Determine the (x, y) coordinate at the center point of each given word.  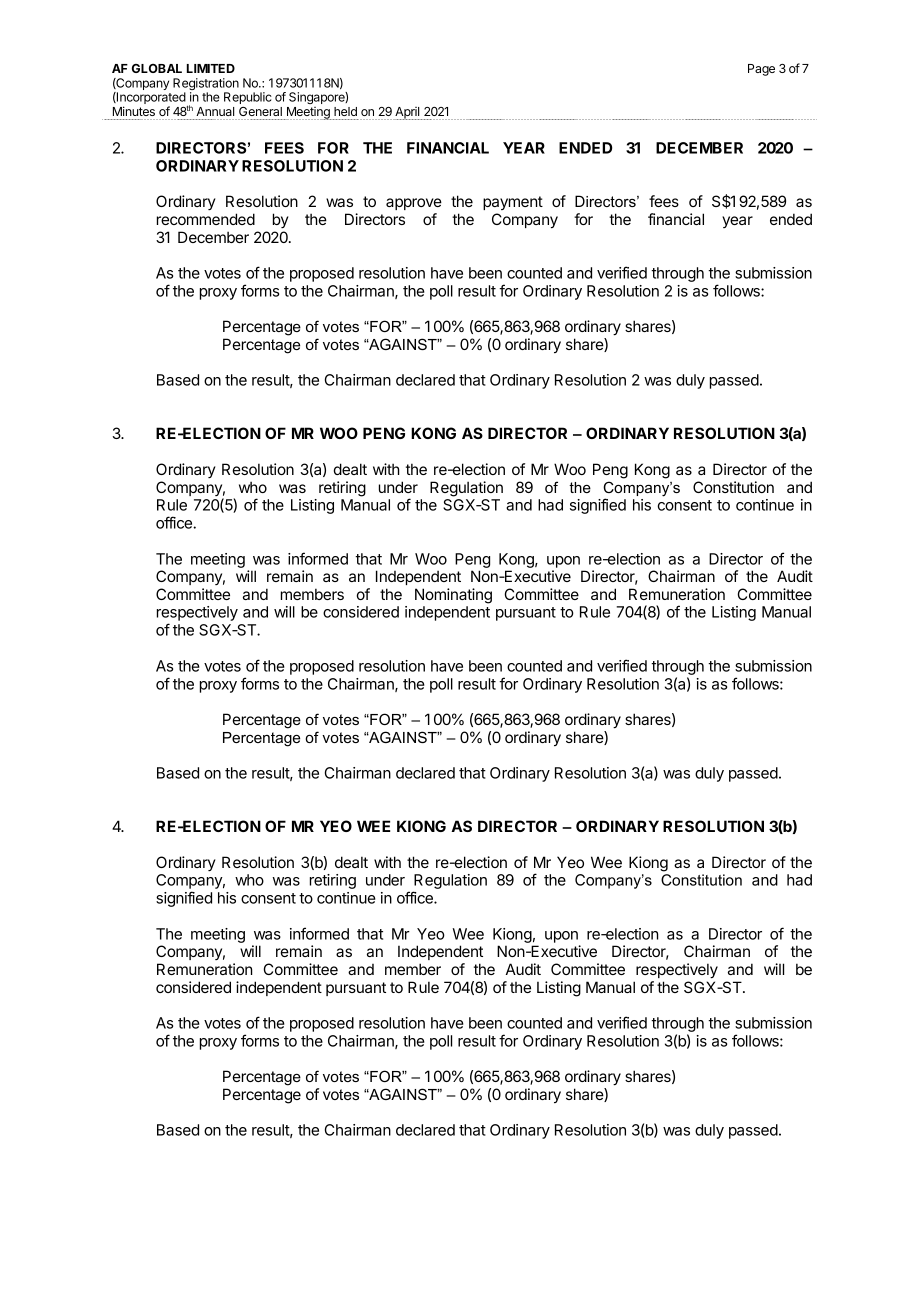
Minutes (134, 111)
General (260, 111)
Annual (215, 111)
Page (761, 70)
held (345, 111)
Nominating (453, 596)
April (407, 113)
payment (513, 203)
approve (414, 204)
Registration (206, 85)
